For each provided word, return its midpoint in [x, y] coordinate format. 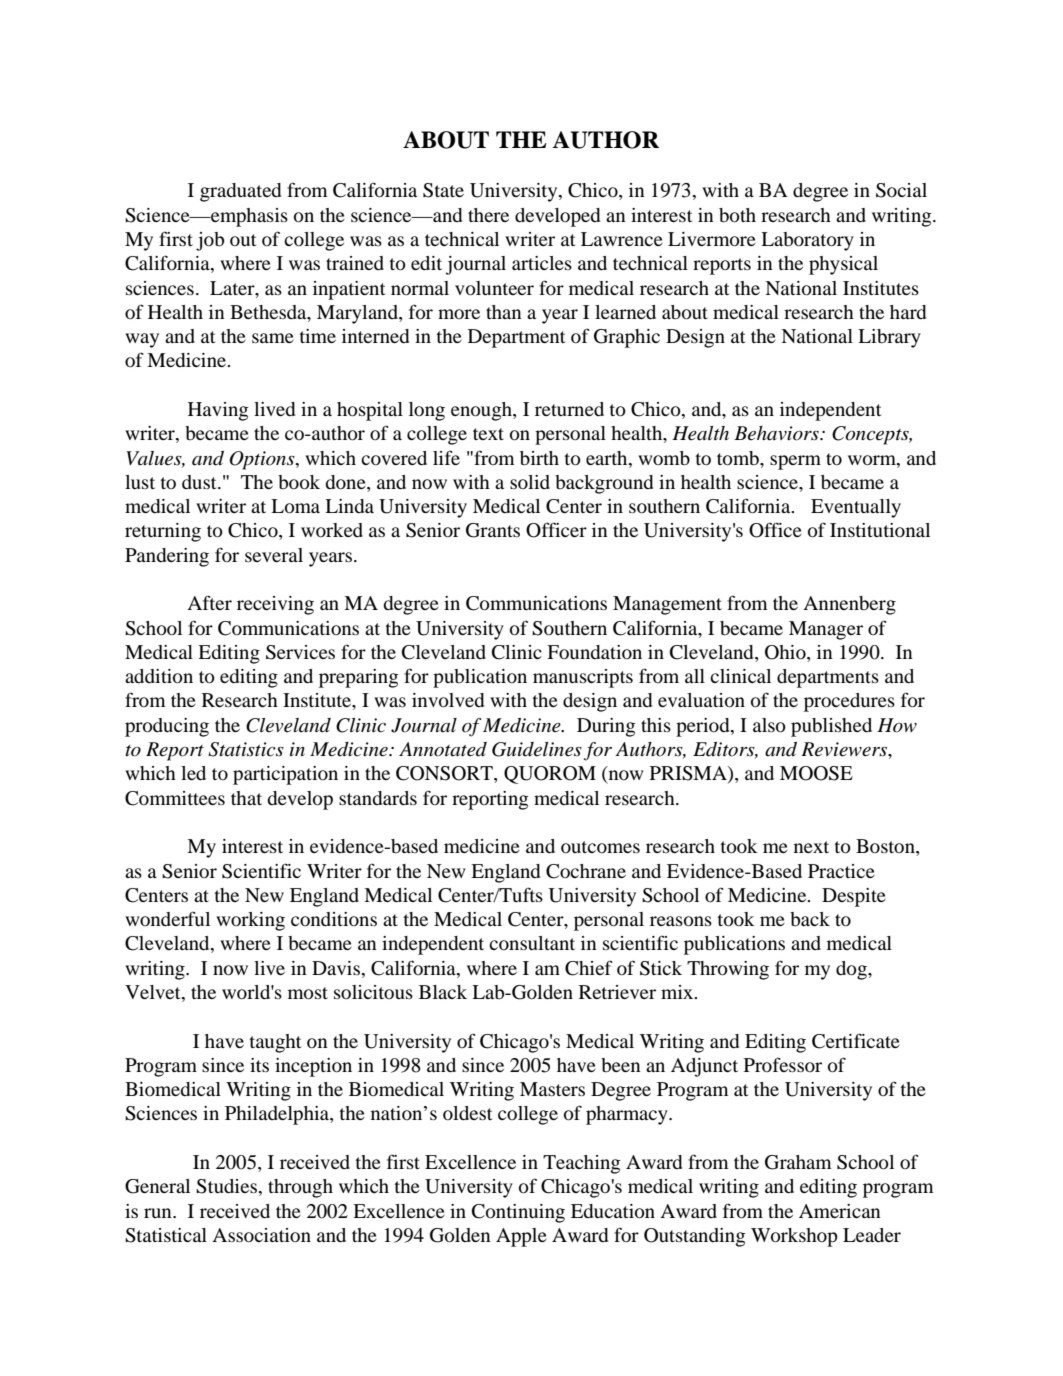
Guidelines [537, 749]
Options [263, 460]
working [250, 921]
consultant [532, 943]
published [831, 727]
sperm [795, 462]
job [210, 241]
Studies [226, 1186]
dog [852, 970]
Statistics [246, 749]
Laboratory [807, 241]
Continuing [518, 1213]
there [488, 215]
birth [539, 458]
